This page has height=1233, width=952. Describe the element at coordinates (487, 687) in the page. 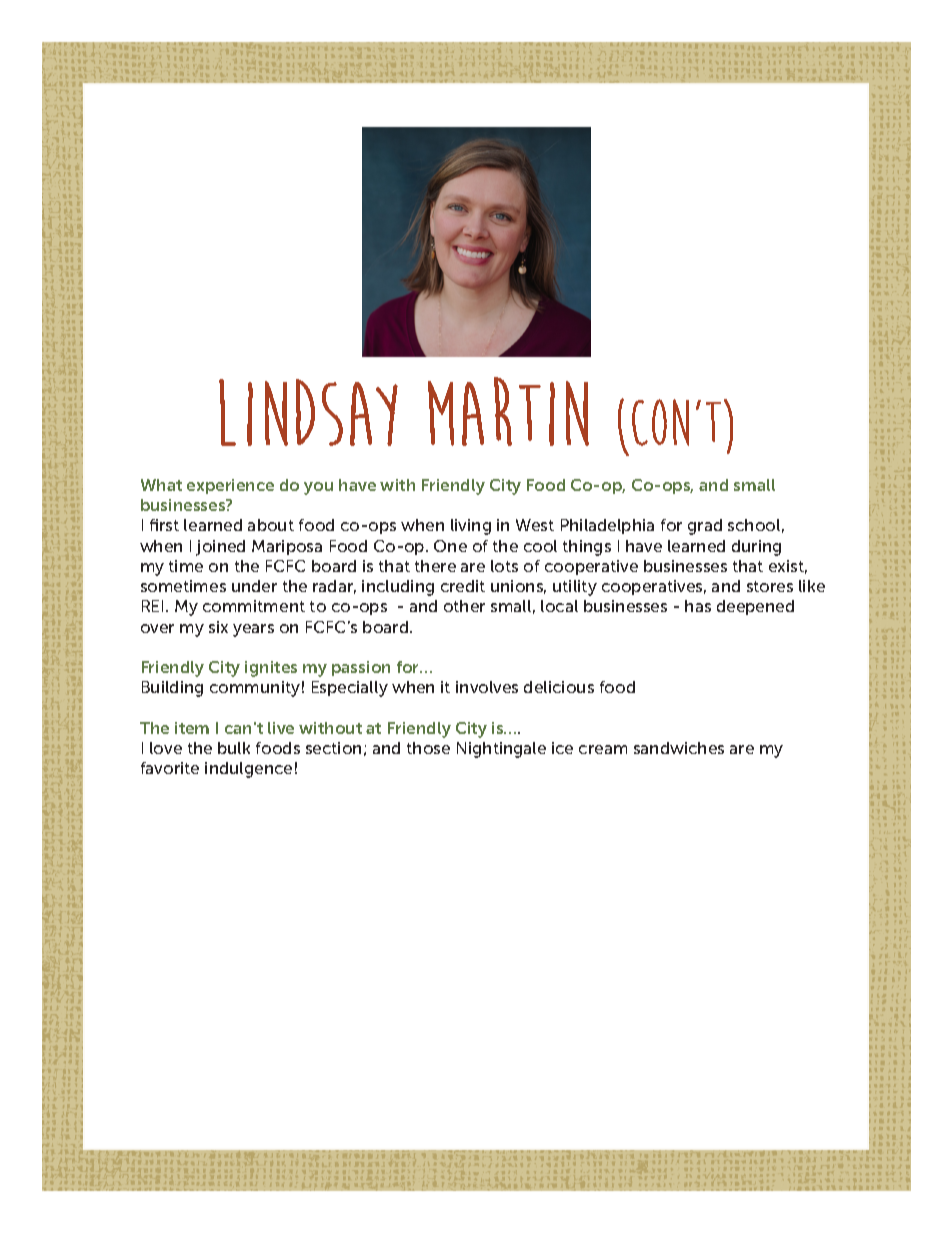

I see `involves` at that location.
